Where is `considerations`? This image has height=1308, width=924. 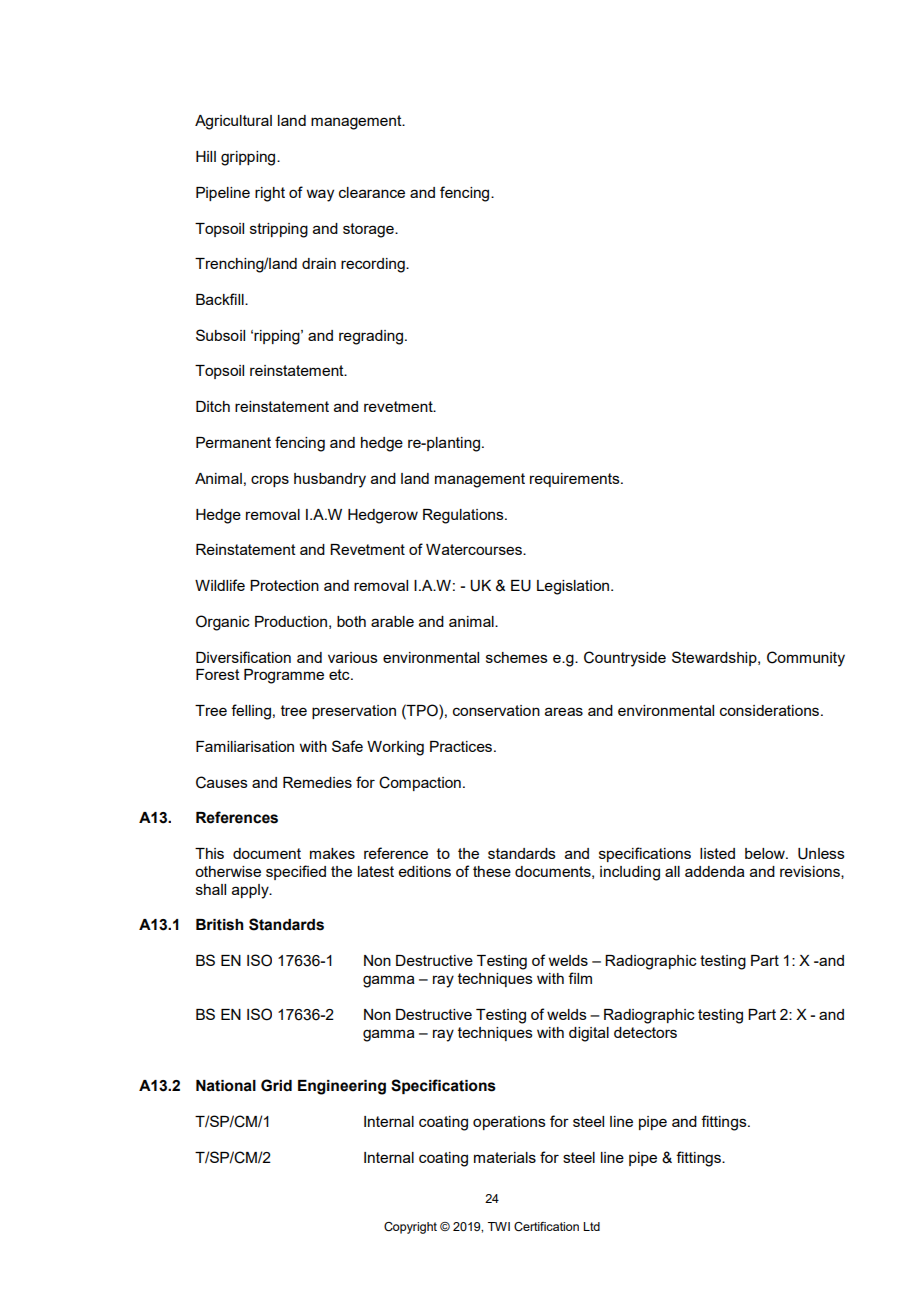 considerations is located at coordinates (771, 710).
